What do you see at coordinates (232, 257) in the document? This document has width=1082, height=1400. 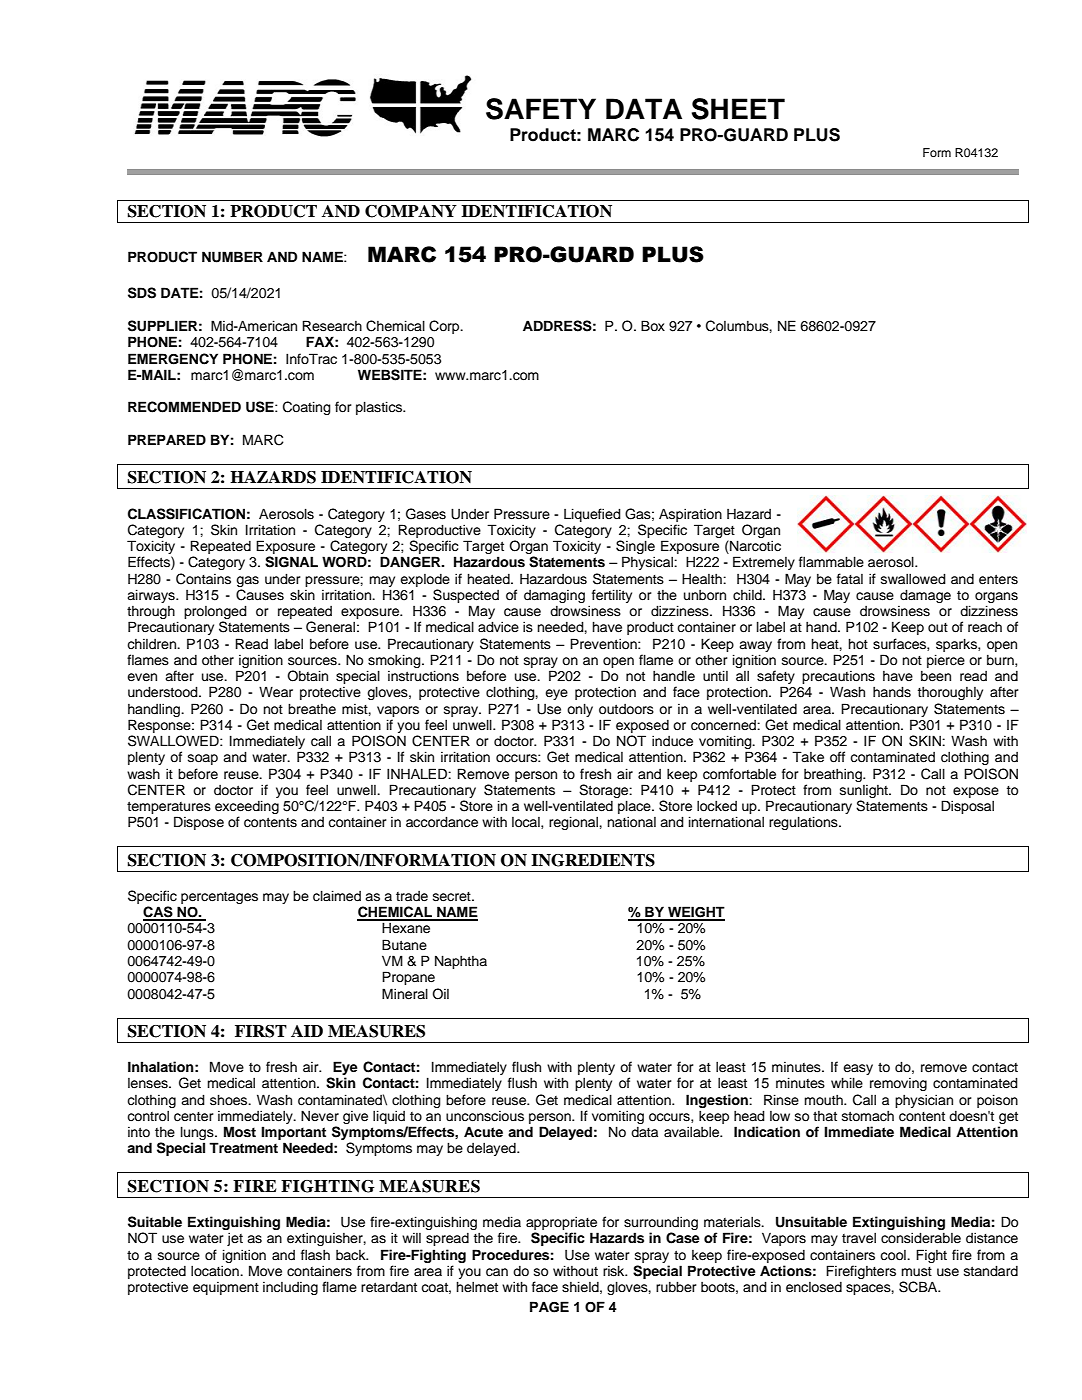 I see `NUMBER` at bounding box center [232, 257].
